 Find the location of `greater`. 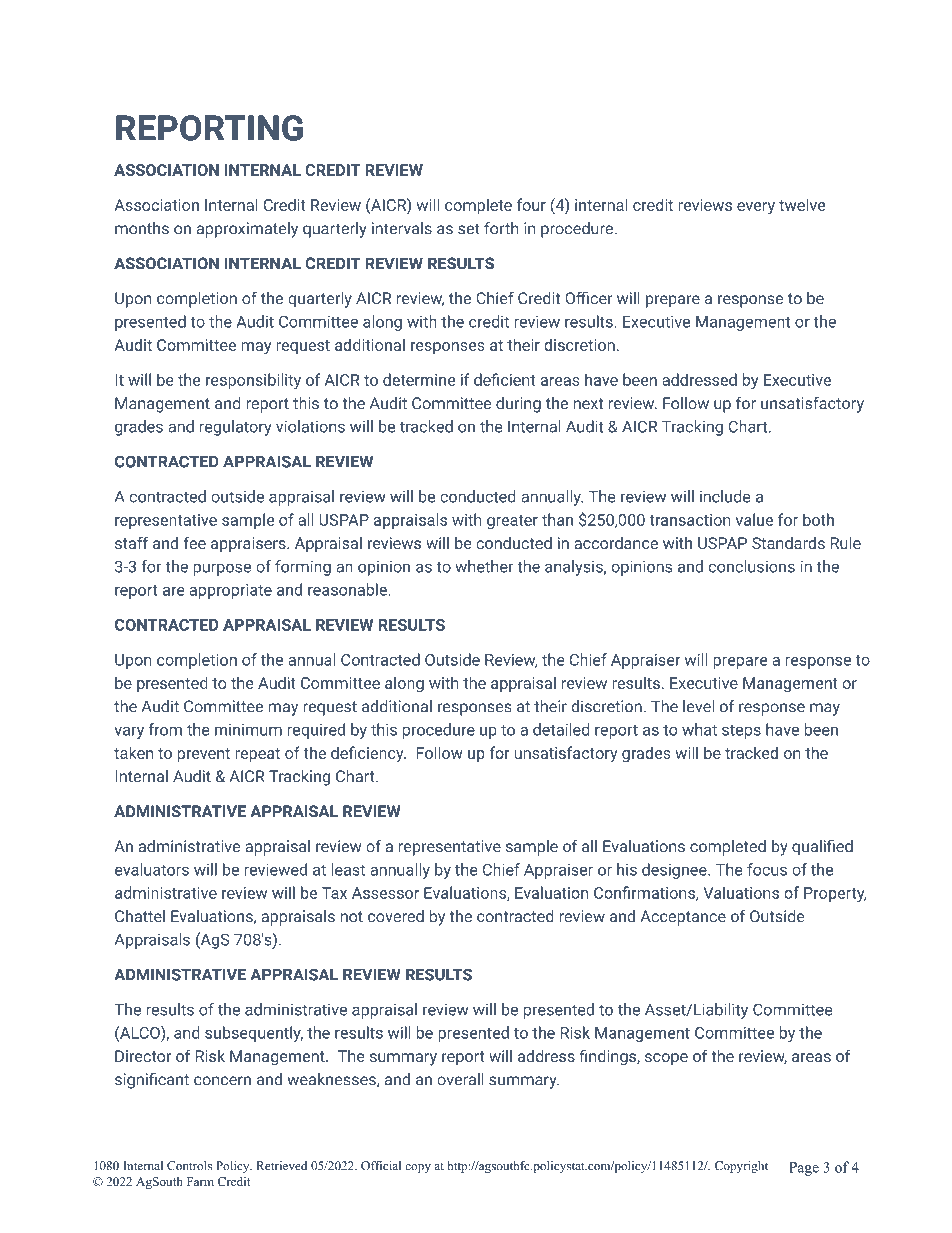

greater is located at coordinates (512, 522).
